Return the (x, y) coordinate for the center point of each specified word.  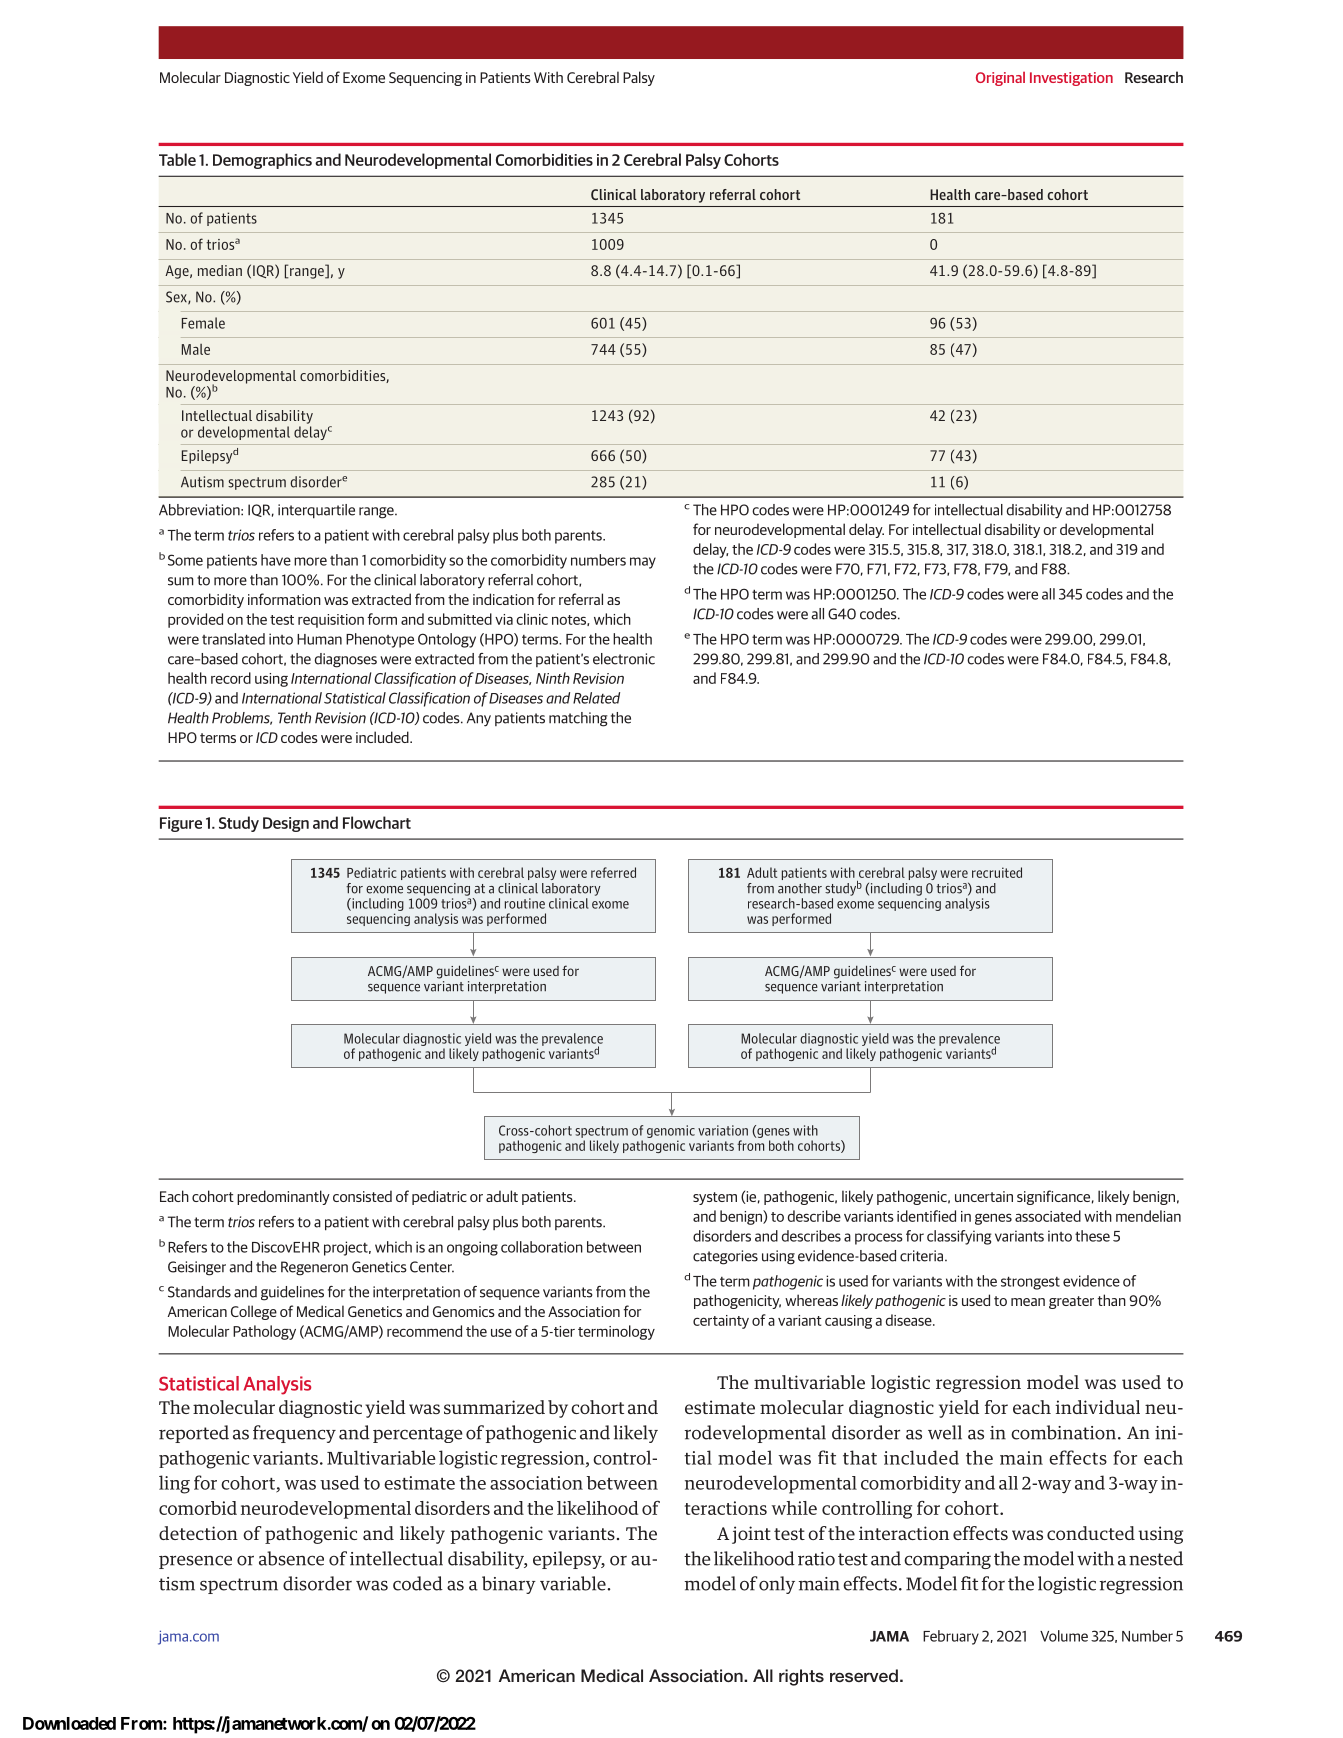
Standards (199, 1292)
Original (1000, 79)
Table (177, 159)
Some (185, 560)
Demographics (262, 161)
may (643, 563)
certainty (721, 1322)
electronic (624, 659)
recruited (997, 872)
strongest (1030, 1283)
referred (613, 872)
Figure (181, 824)
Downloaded (69, 1723)
